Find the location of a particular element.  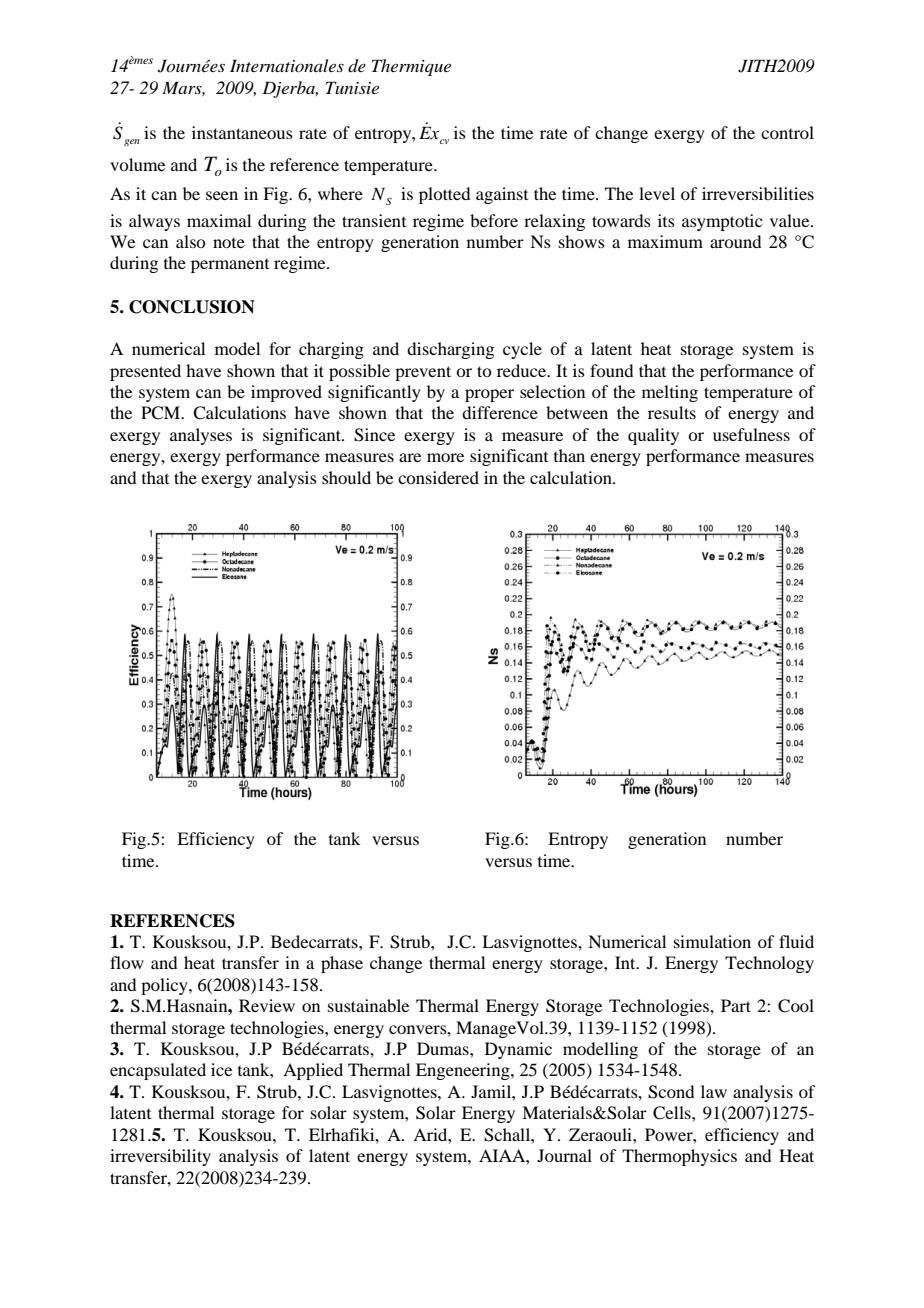

Dumas is located at coordinates (444, 1048).
